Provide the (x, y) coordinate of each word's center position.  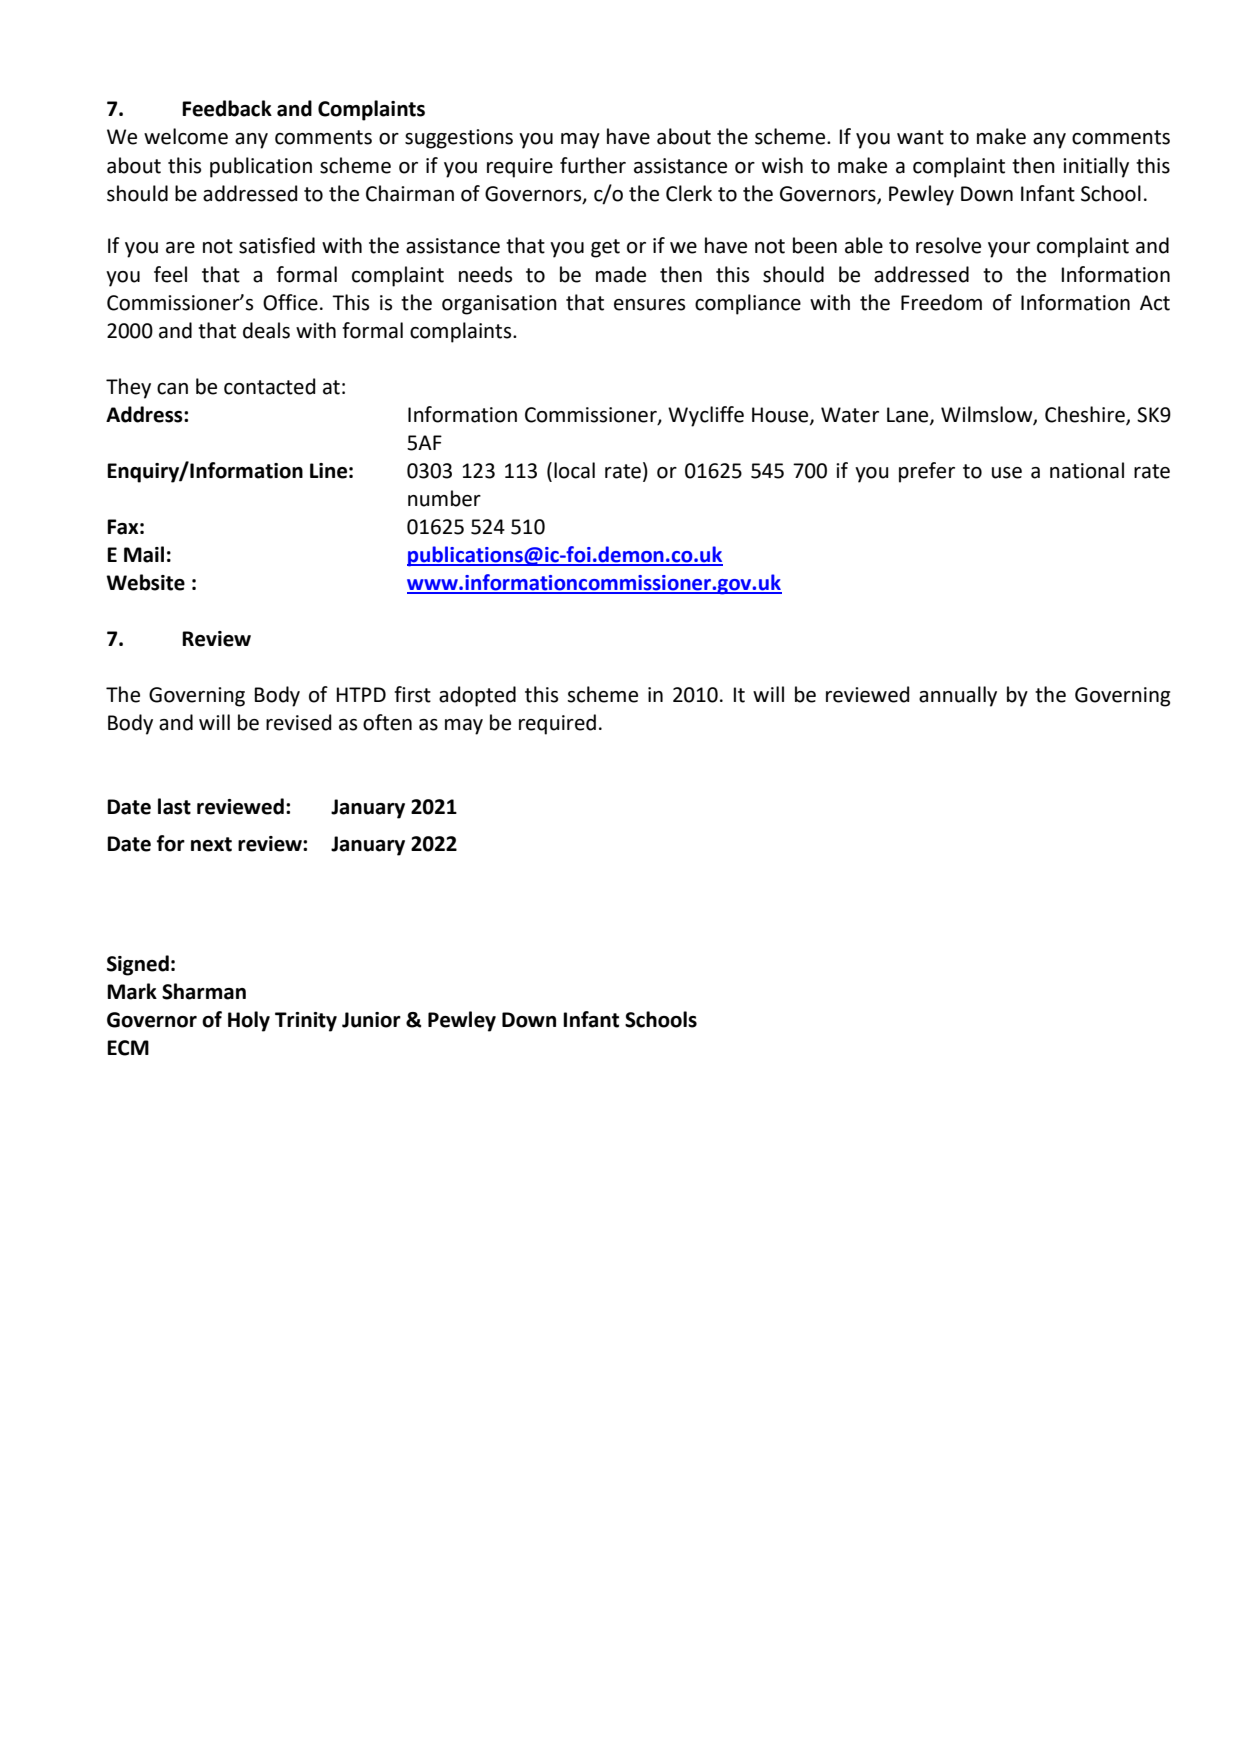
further (593, 165)
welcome (186, 136)
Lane (909, 415)
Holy (249, 1021)
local (574, 470)
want (920, 137)
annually (958, 696)
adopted (477, 696)
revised (298, 722)
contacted (269, 386)
